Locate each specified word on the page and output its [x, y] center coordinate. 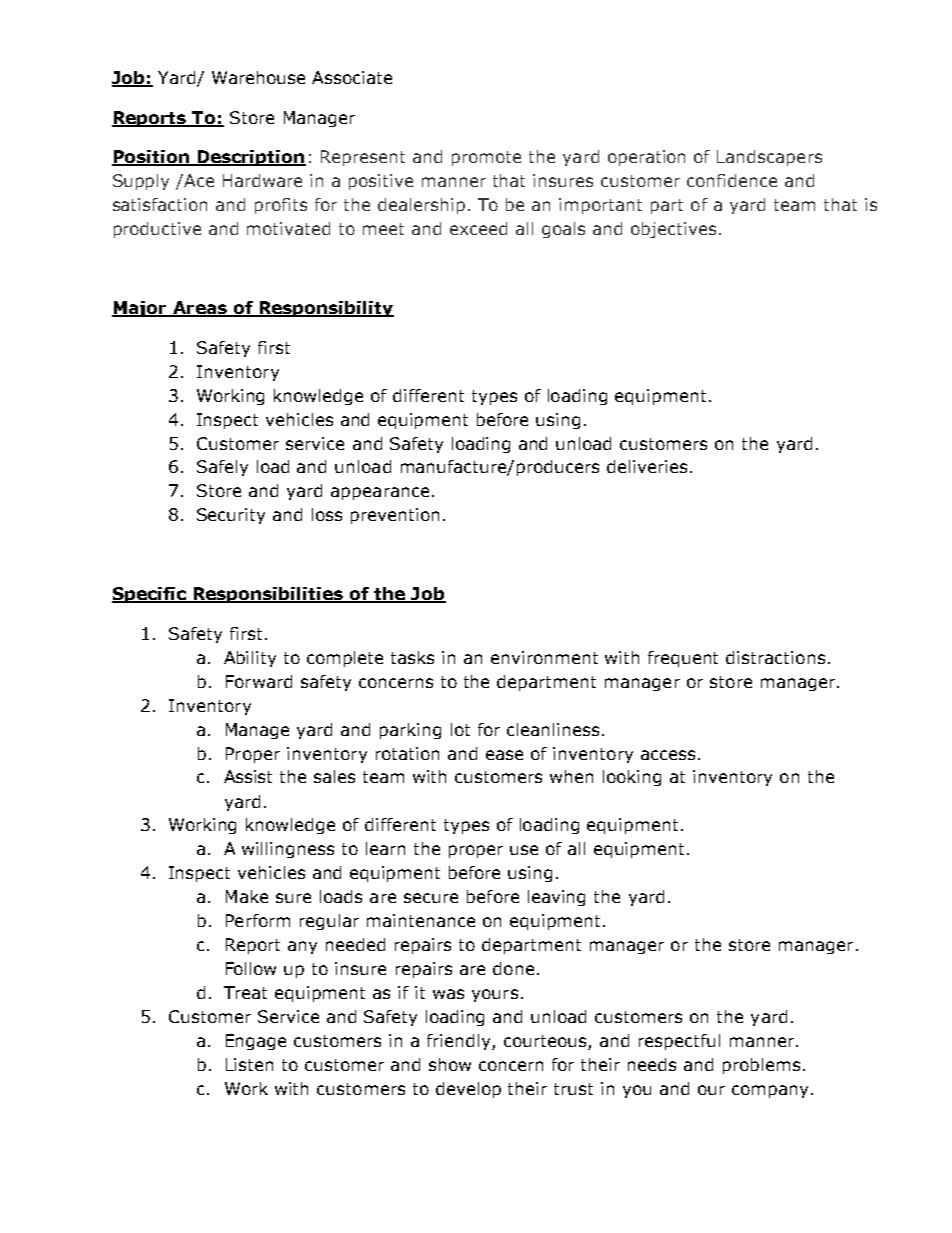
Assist [248, 776]
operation [646, 158]
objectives [673, 230]
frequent [683, 659]
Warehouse [258, 77]
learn [385, 848]
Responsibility [325, 309]
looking [632, 778]
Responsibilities [268, 595]
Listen [249, 1064]
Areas [199, 309]
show [450, 1064]
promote [486, 158]
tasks [412, 657]
